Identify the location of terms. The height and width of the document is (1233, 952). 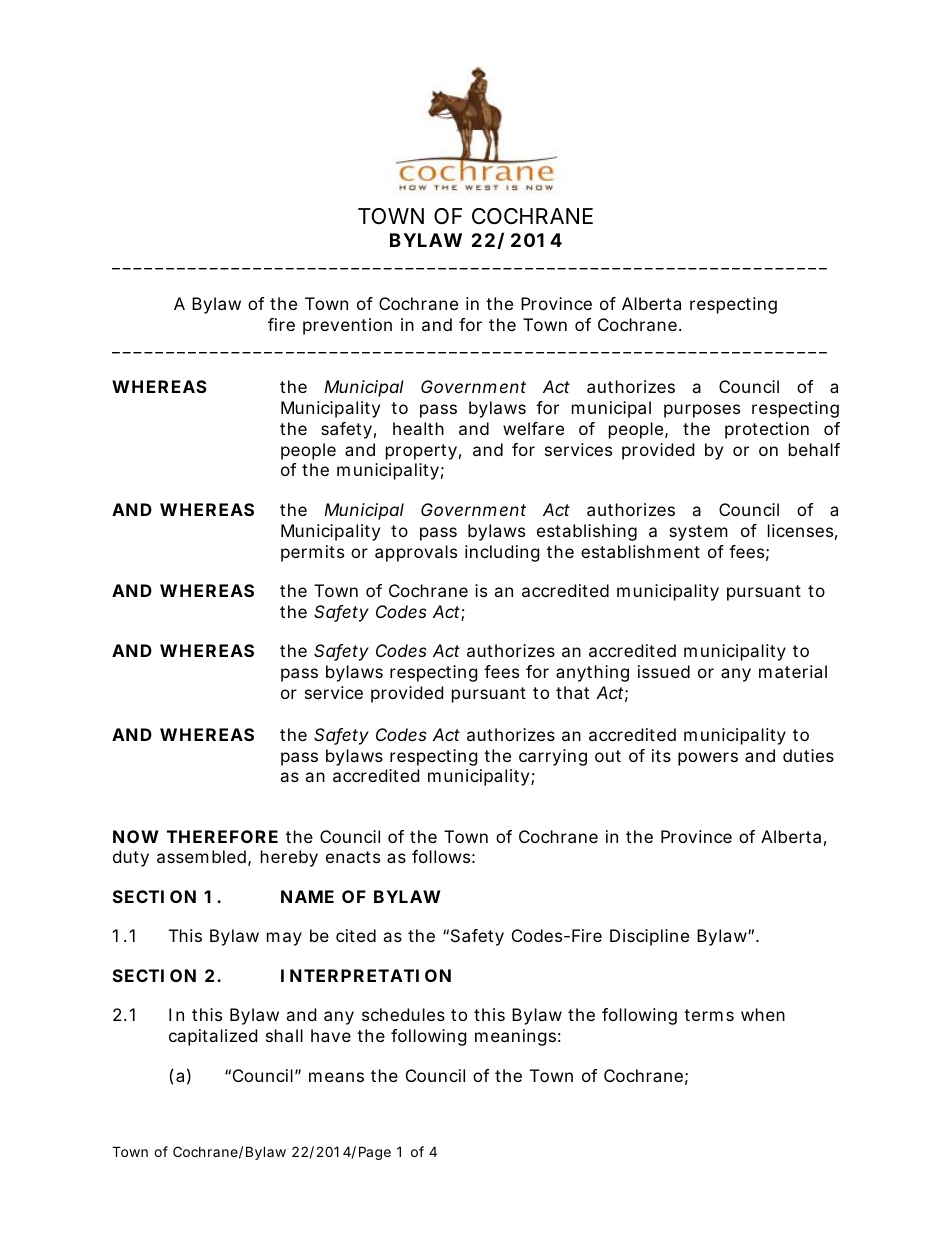
(709, 1015).
